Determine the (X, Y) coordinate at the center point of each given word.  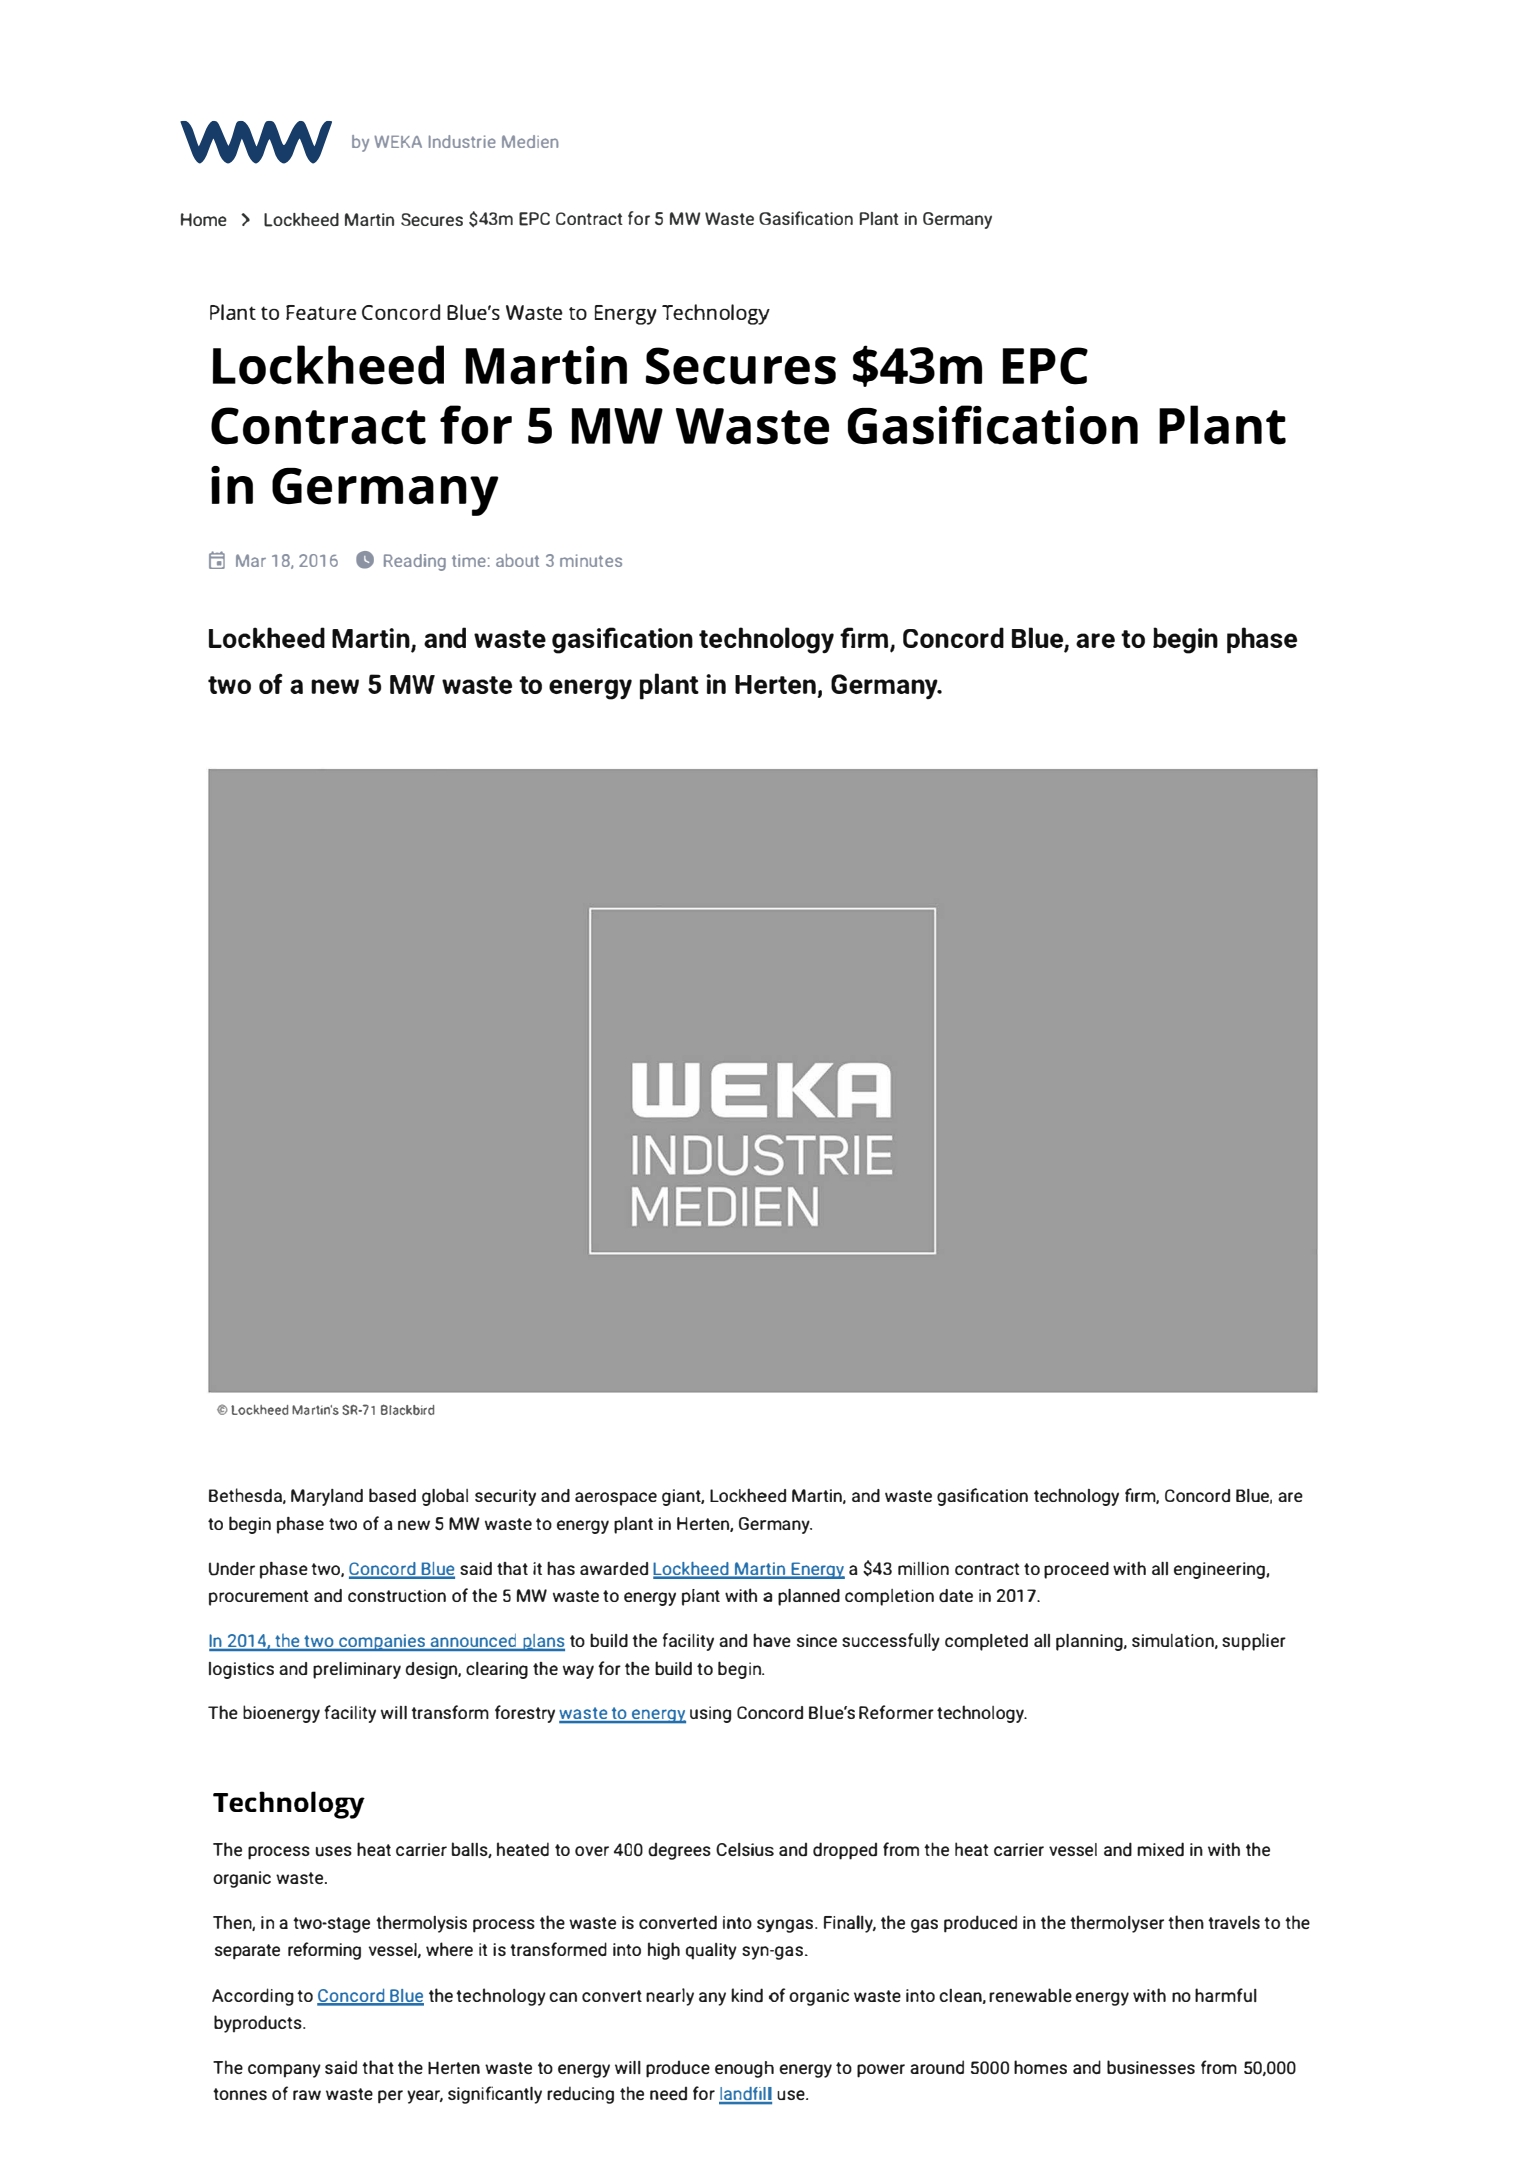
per (390, 2097)
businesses (1151, 2067)
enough (744, 2069)
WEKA (398, 141)
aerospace (616, 1499)
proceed (1076, 1570)
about (517, 560)
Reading (415, 562)
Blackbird (407, 1409)
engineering (1220, 1570)
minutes (591, 560)
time (469, 560)
